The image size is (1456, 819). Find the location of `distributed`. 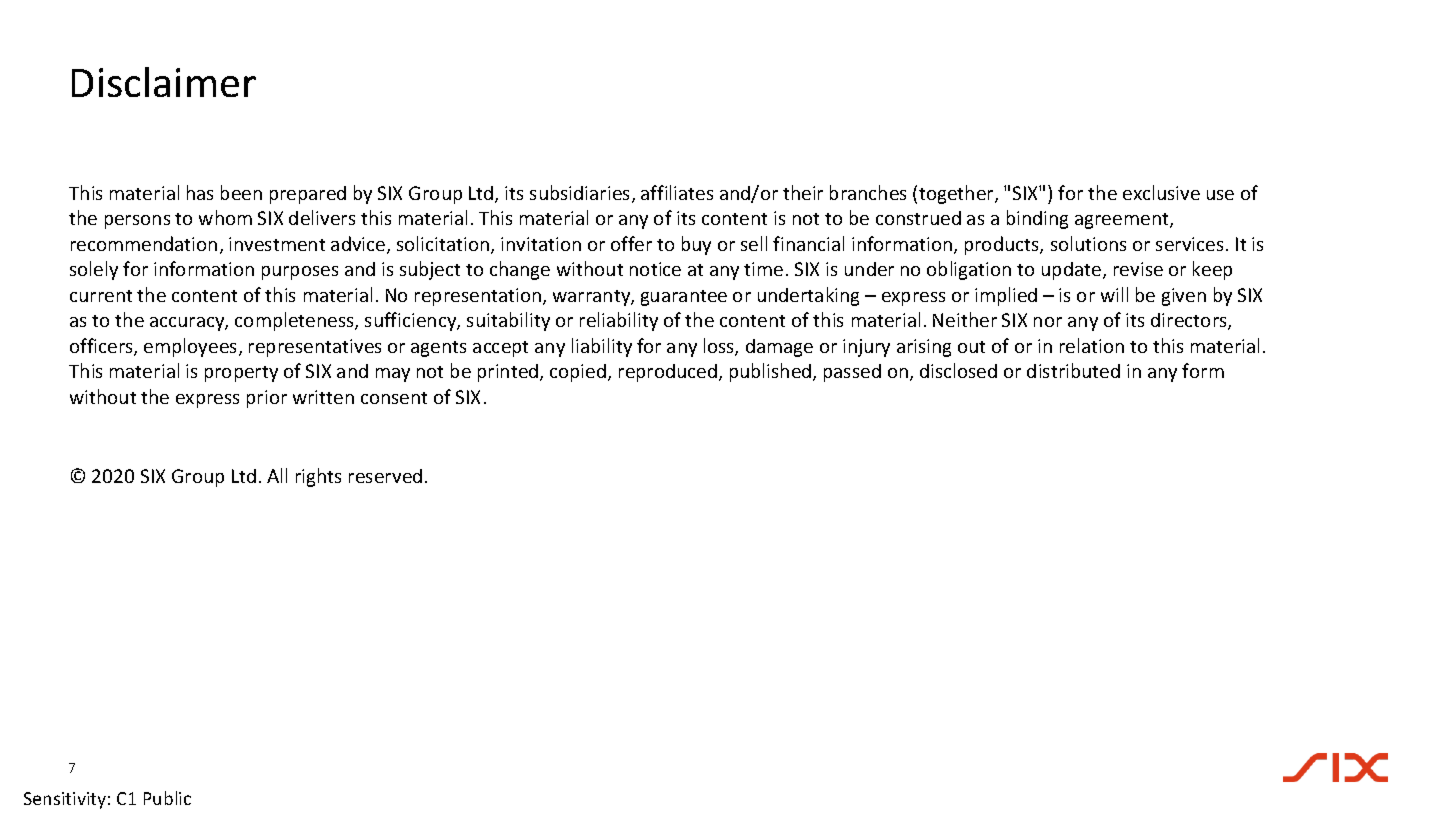

distributed is located at coordinates (1073, 370).
